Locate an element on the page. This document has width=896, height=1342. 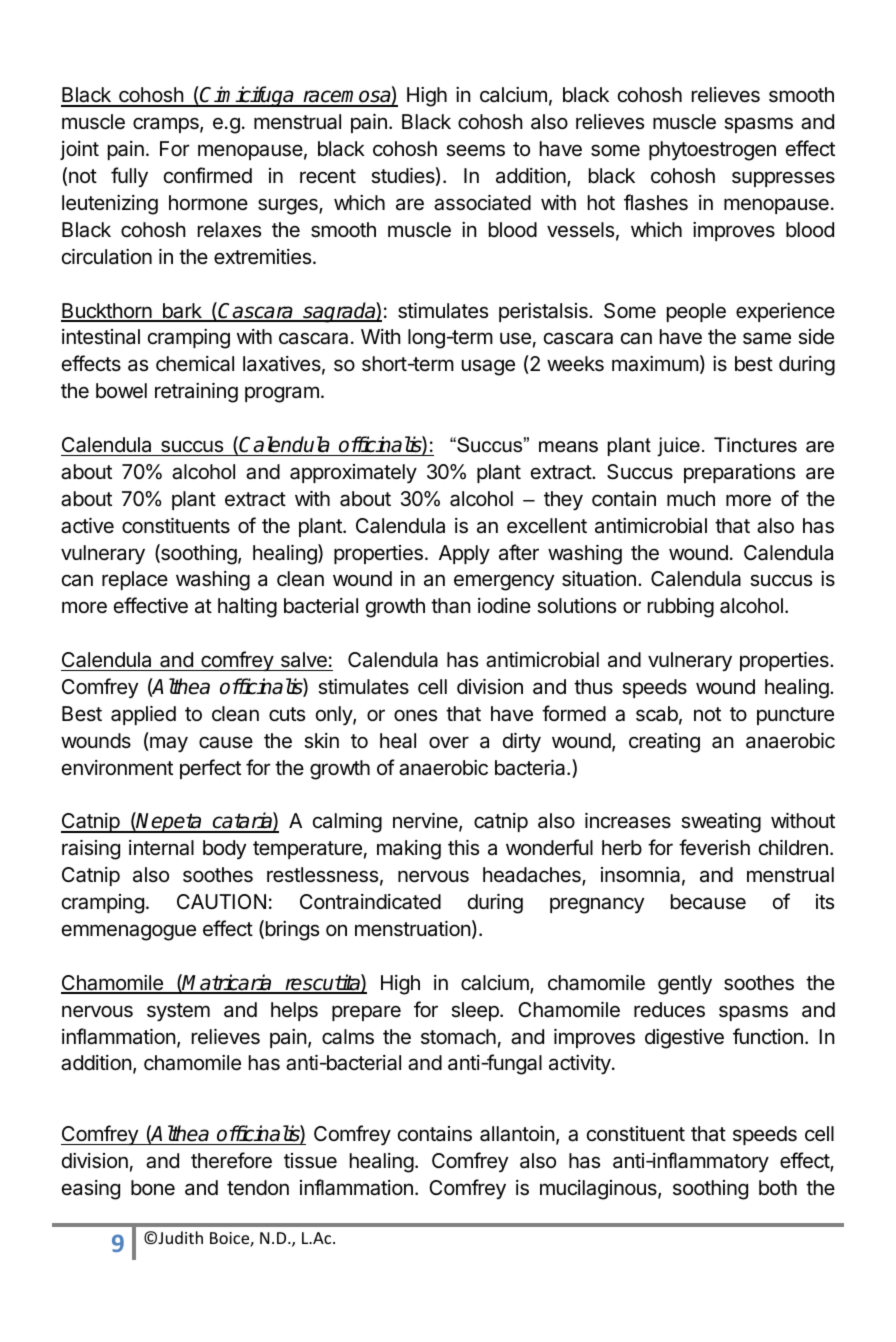
bone is located at coordinates (153, 1187).
